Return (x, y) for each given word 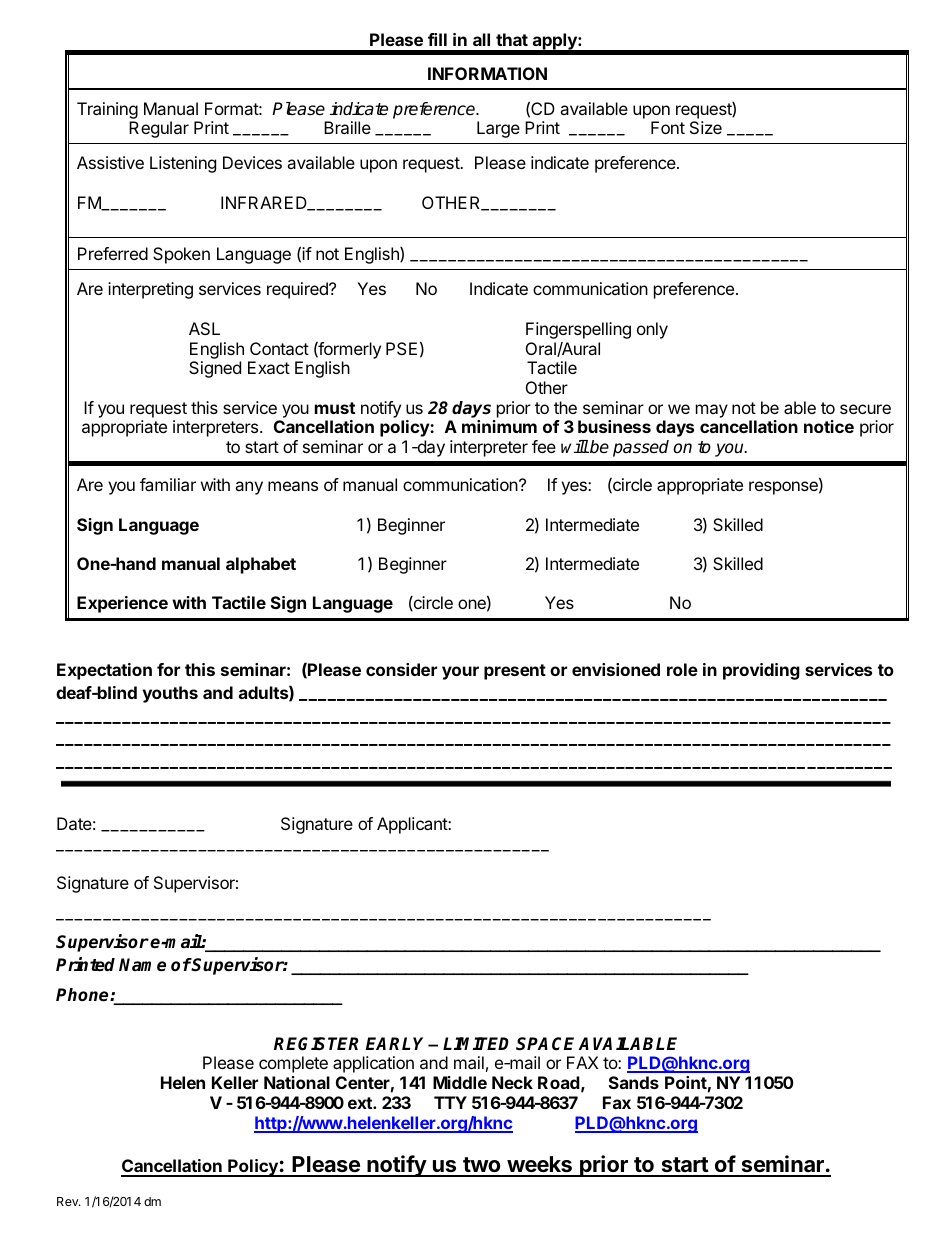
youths (170, 694)
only (652, 330)
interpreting (150, 290)
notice (829, 426)
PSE (401, 348)
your (460, 673)
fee (544, 446)
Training (107, 110)
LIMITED (476, 1043)
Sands (634, 1082)
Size (706, 127)
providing (761, 671)
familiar (168, 484)
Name (142, 965)
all (481, 39)
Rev (69, 1201)
